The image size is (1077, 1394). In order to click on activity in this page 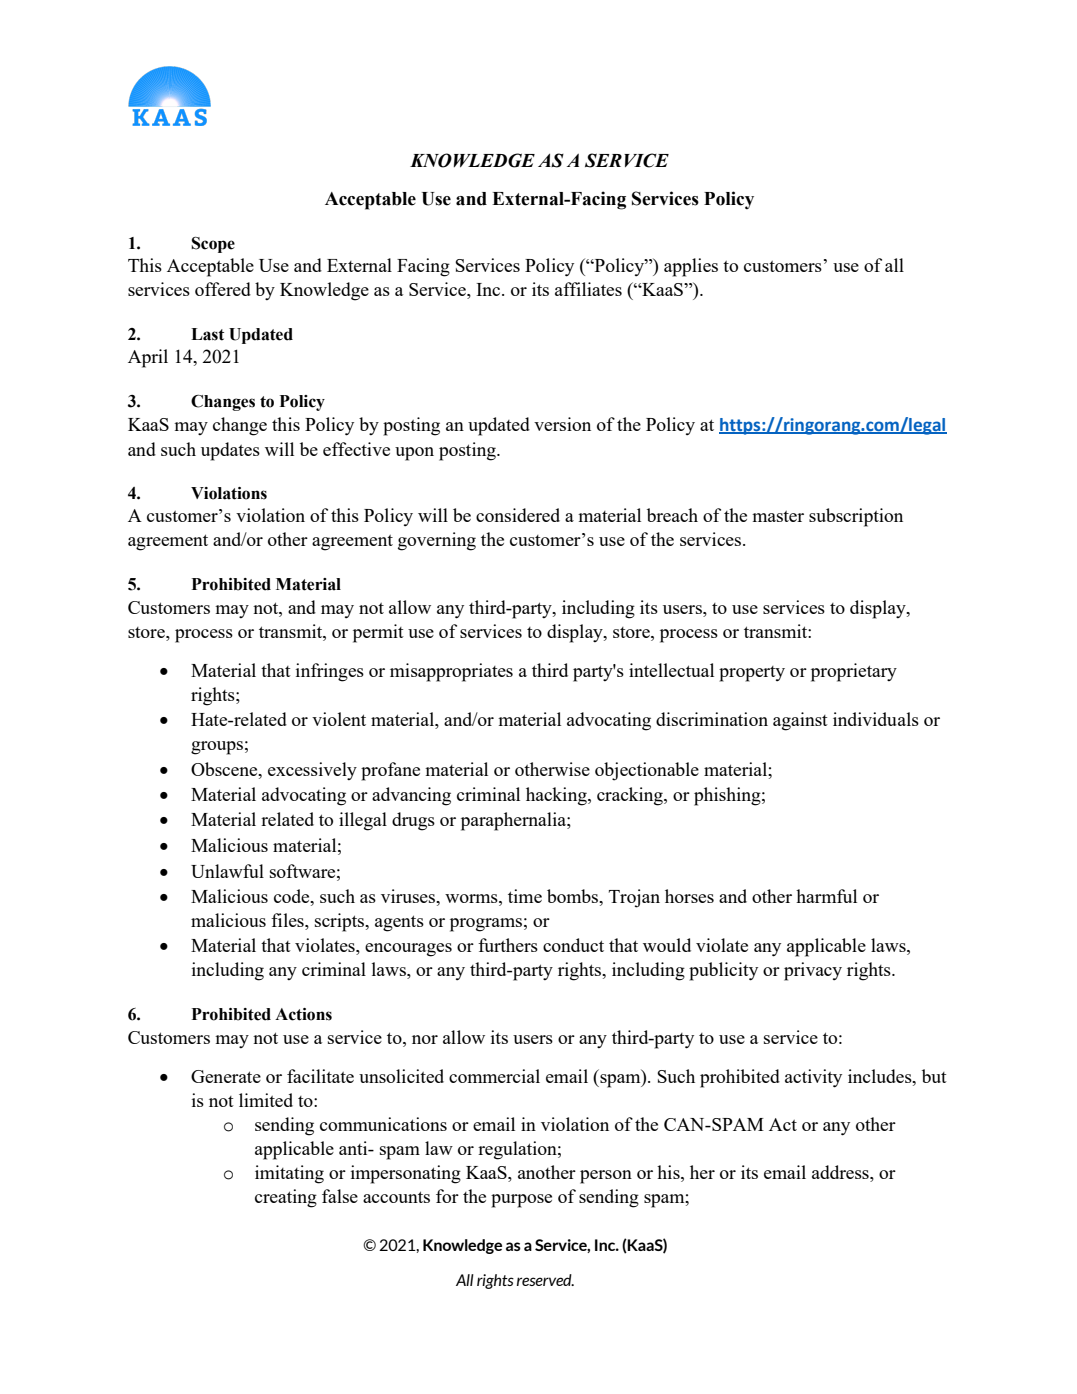, I will do `click(813, 1078)`.
